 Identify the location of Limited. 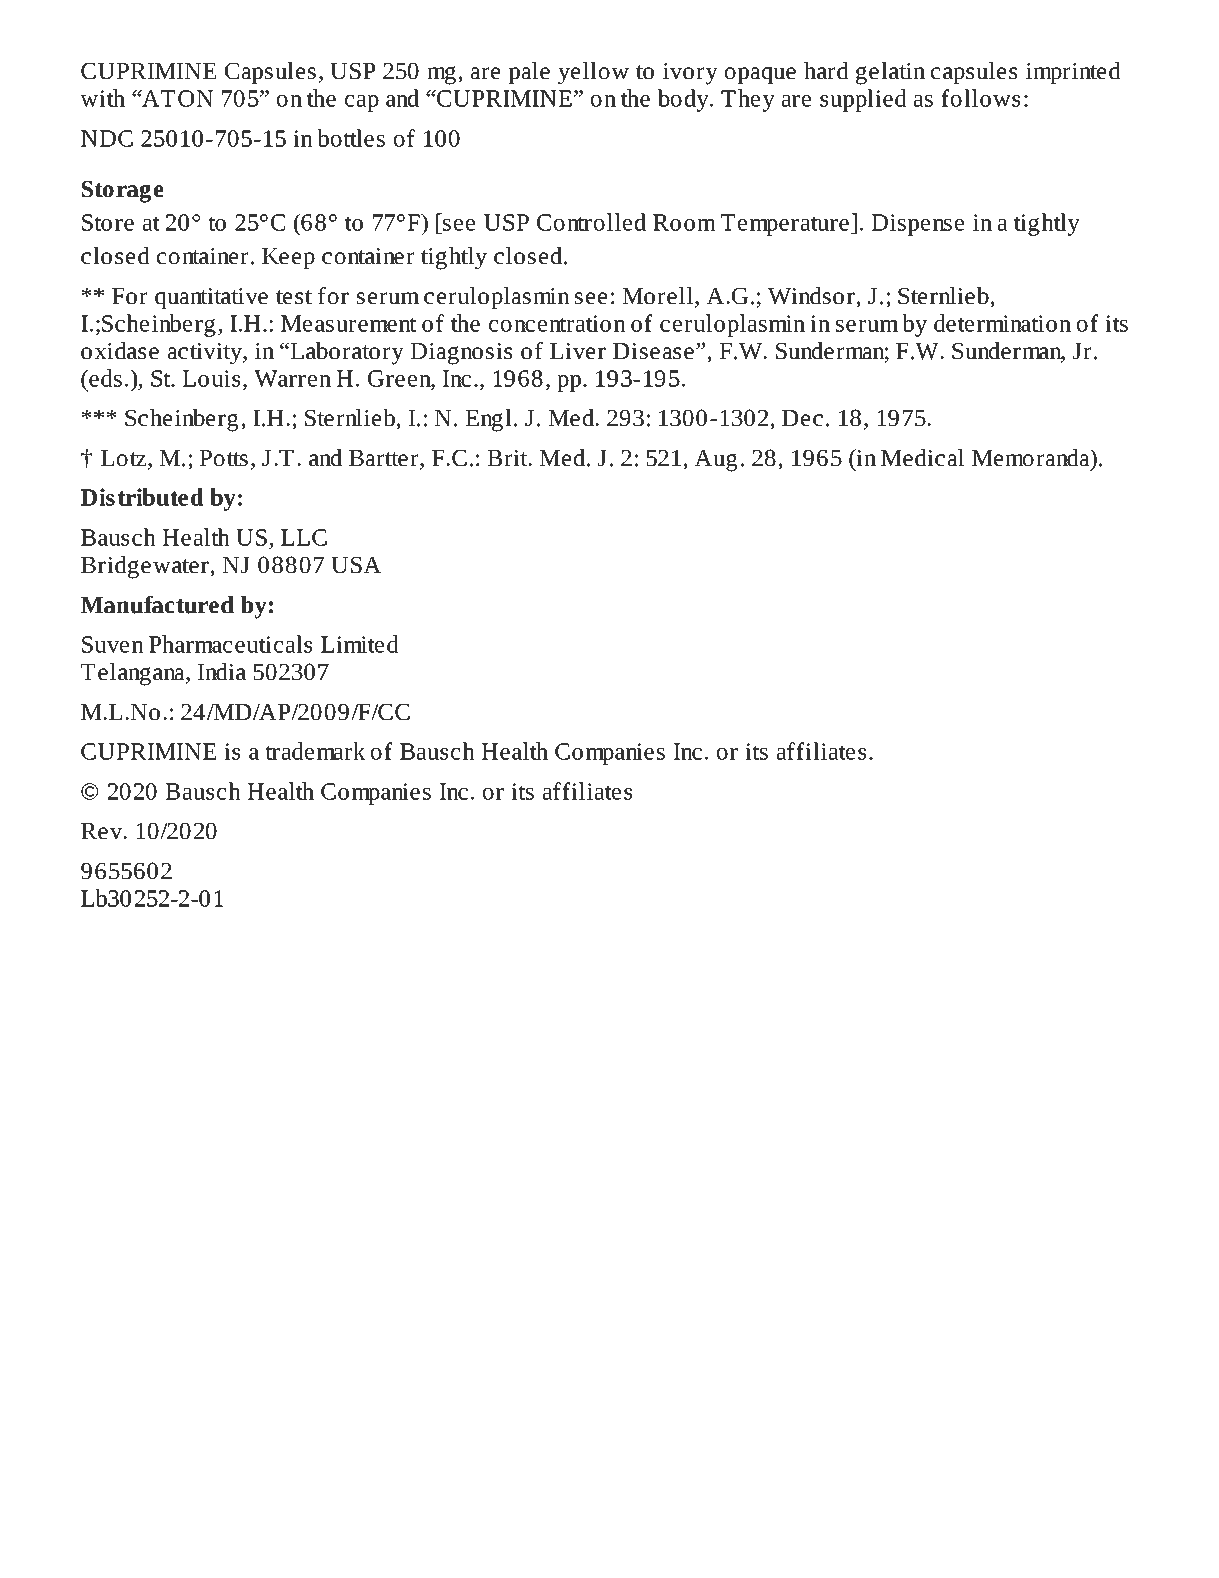
(360, 644).
